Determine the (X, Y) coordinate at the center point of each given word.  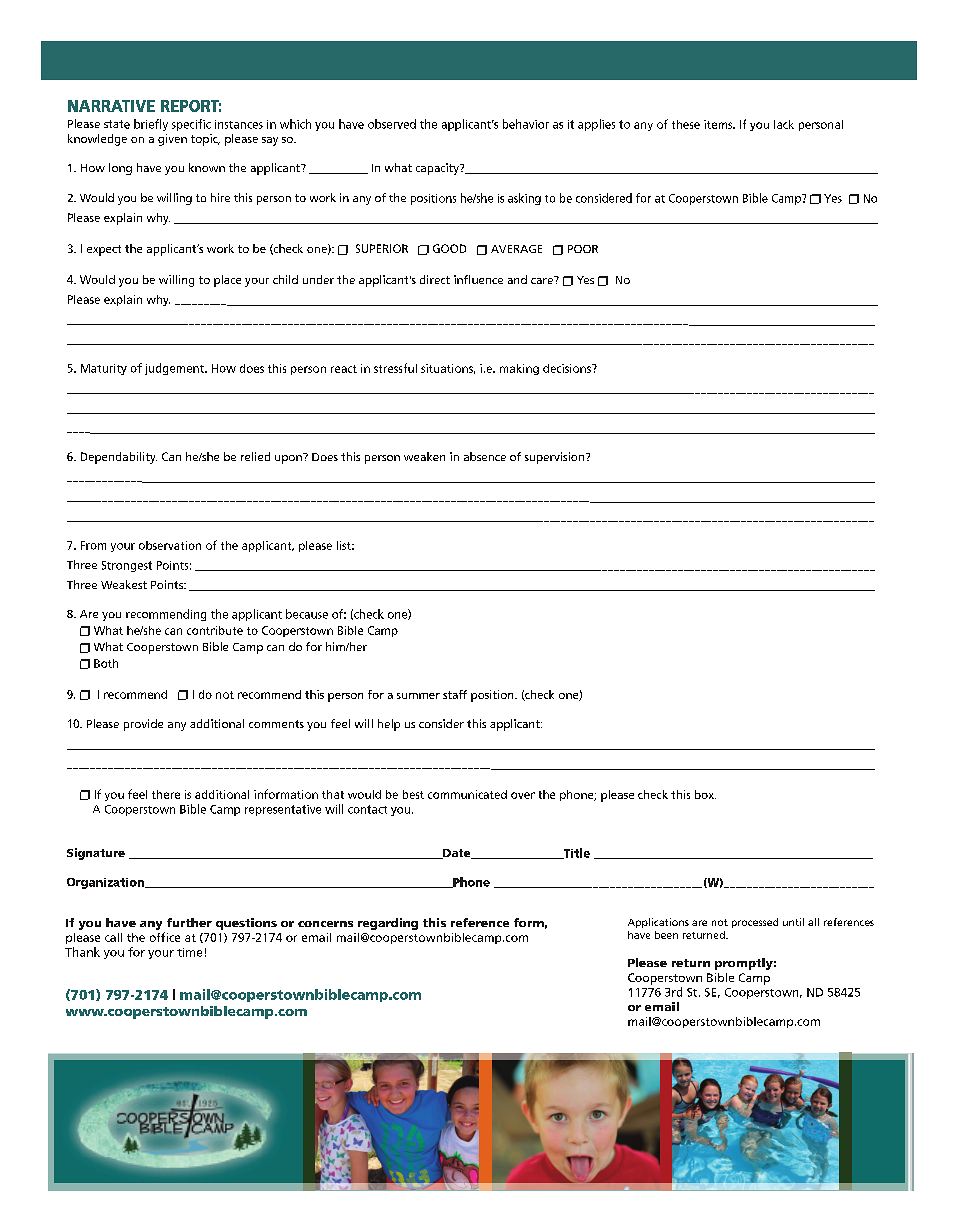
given (172, 140)
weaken (424, 456)
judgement (175, 369)
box (705, 794)
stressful (395, 368)
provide (143, 725)
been (666, 935)
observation (170, 545)
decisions (568, 368)
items (719, 124)
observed (392, 124)
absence (485, 456)
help (389, 725)
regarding (388, 924)
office (165, 937)
